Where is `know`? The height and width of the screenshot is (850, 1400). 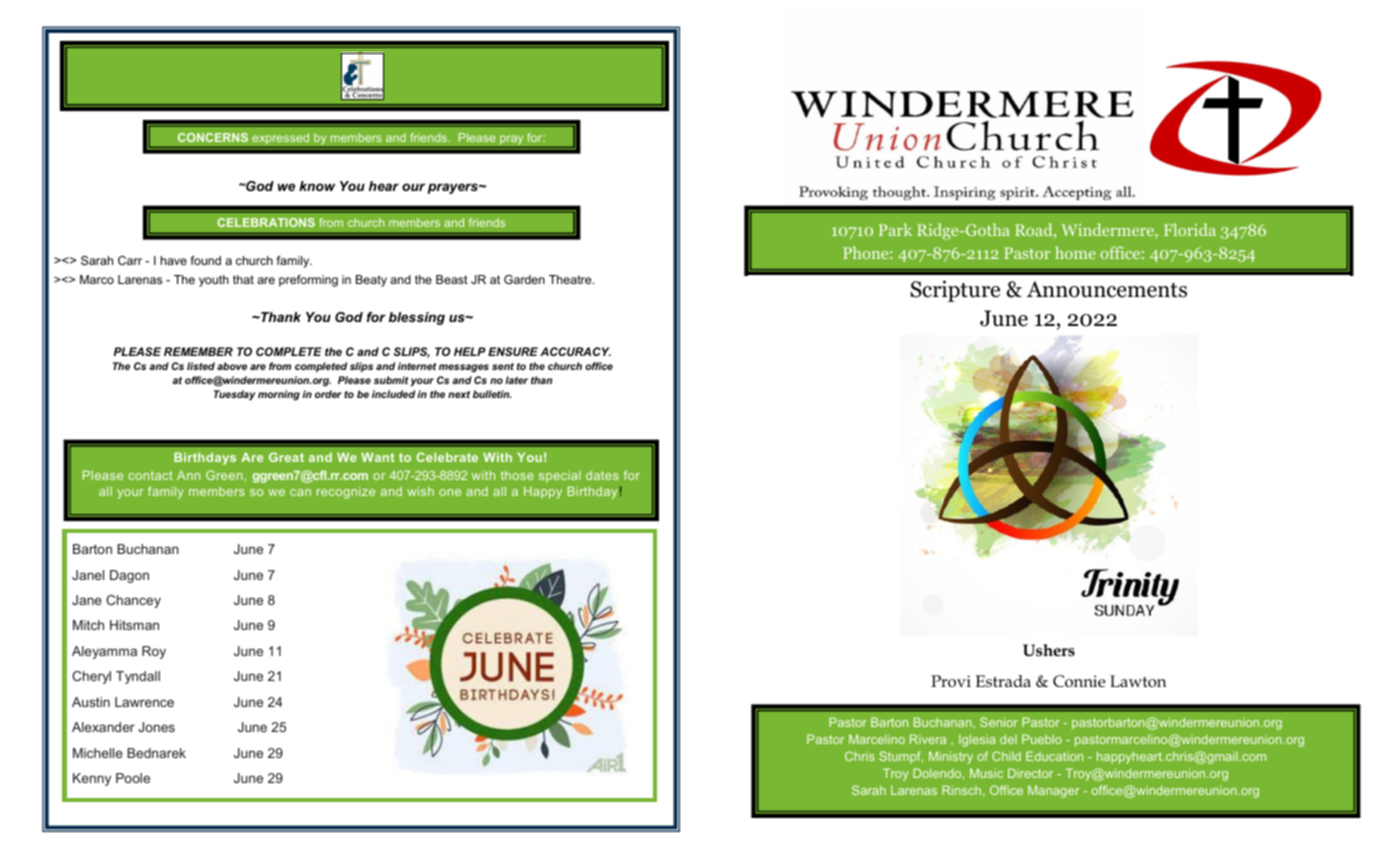
know is located at coordinates (317, 186).
